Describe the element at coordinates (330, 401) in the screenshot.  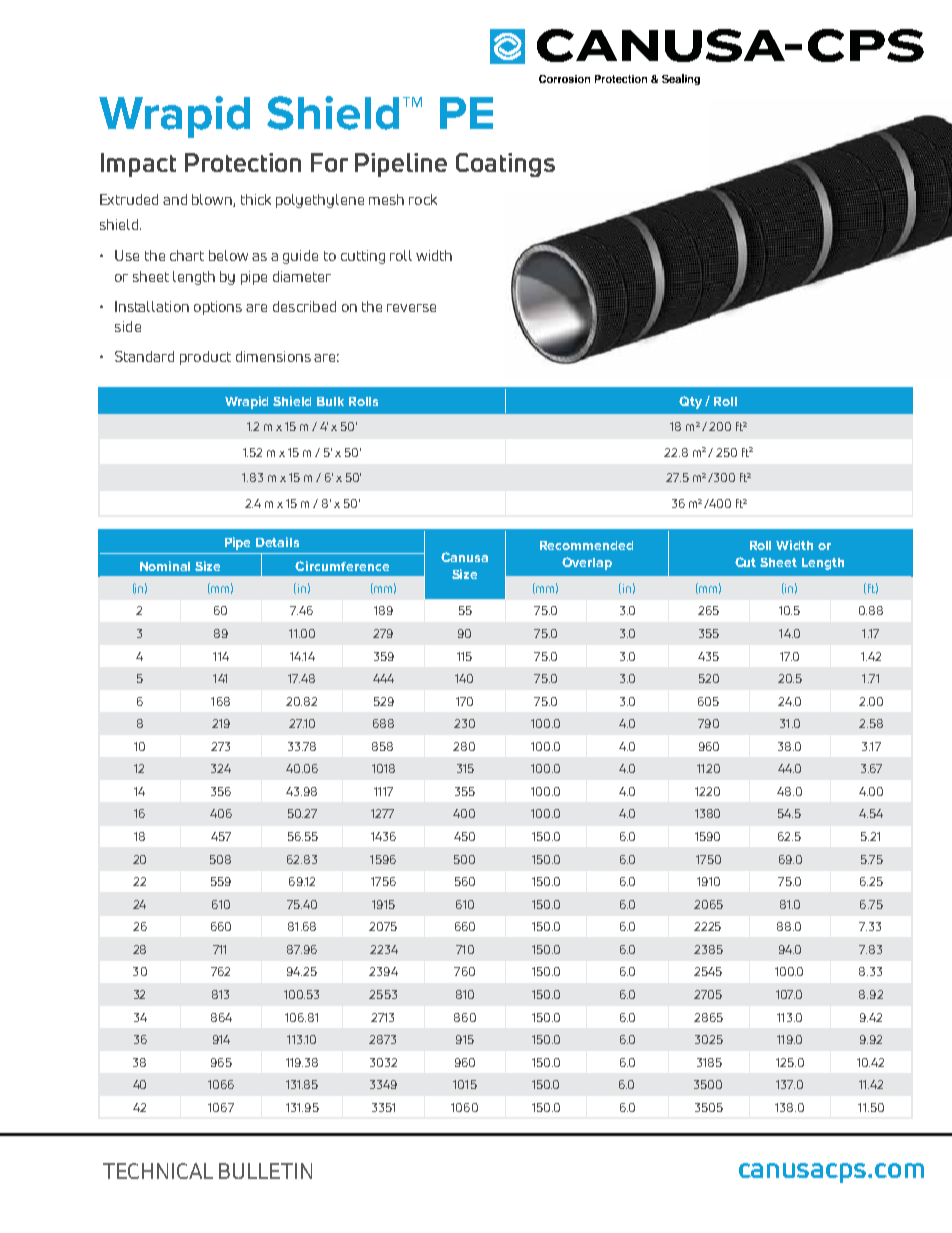
I see `Bulk` at that location.
